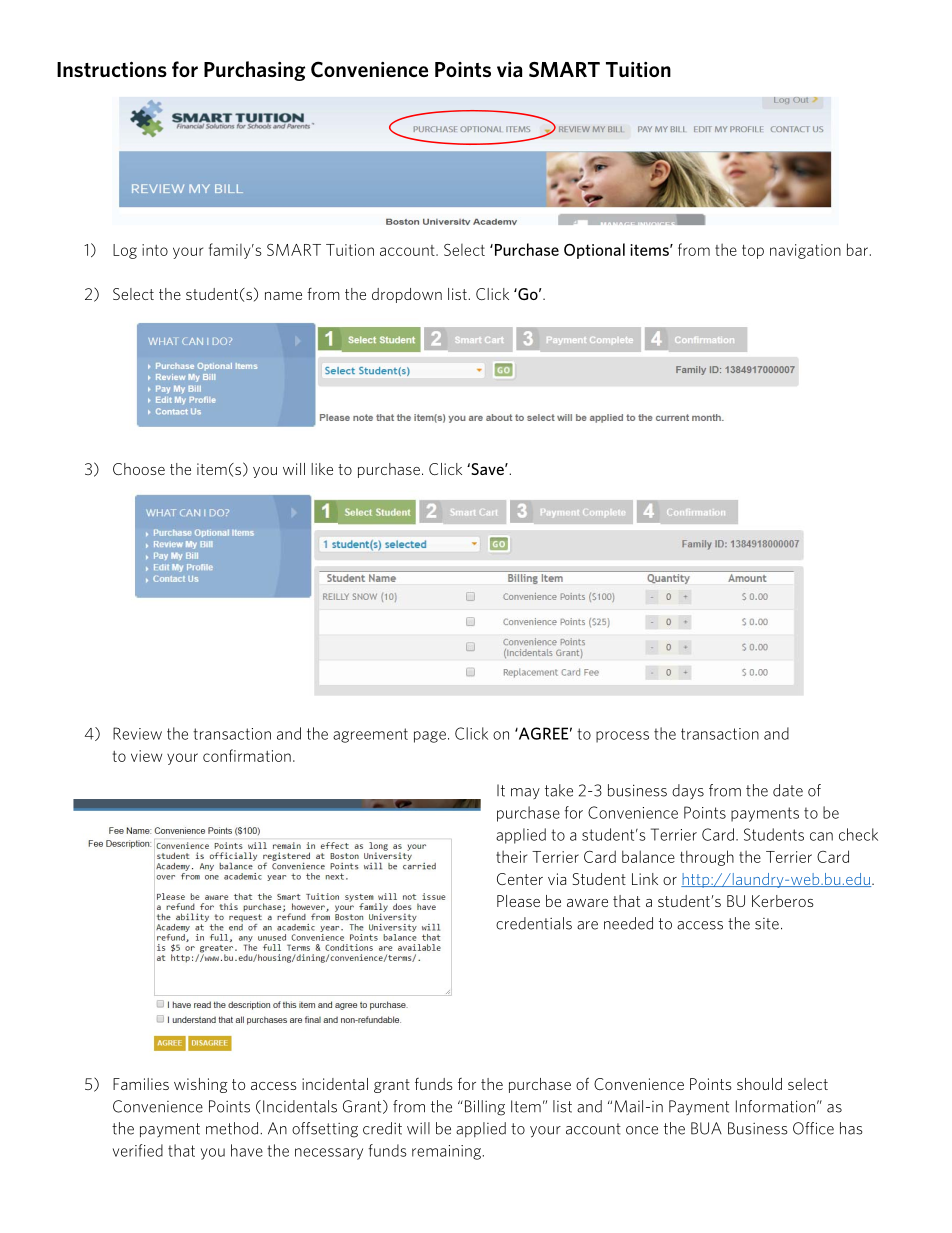 This screenshot has width=952, height=1233. Describe the element at coordinates (201, 1085) in the screenshot. I see `wishing` at that location.
